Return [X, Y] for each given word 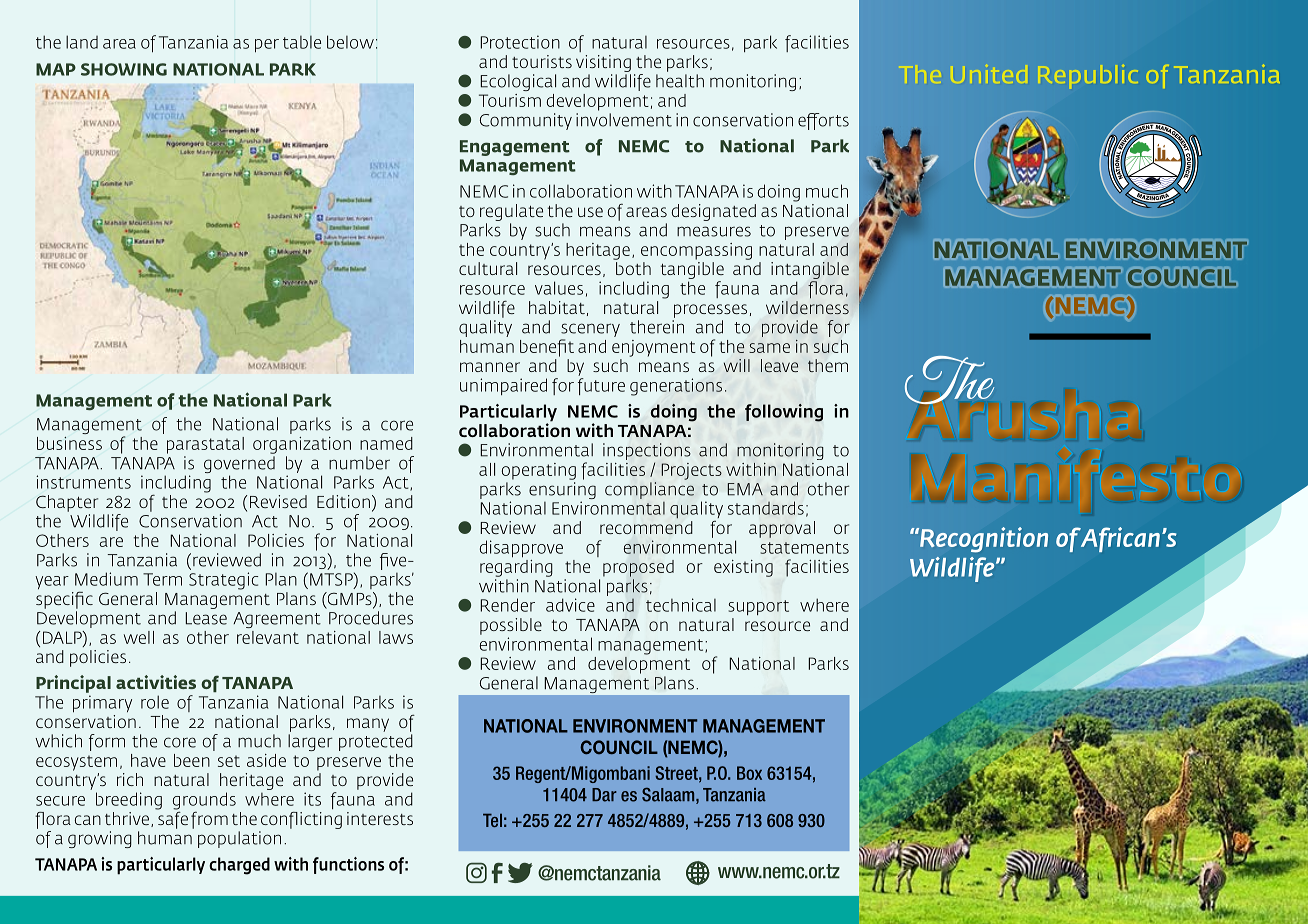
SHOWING [124, 69]
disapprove [521, 549]
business [69, 443]
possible [511, 626]
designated [714, 212]
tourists [542, 61]
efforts [823, 121]
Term [162, 579]
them [828, 365]
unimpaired [503, 386]
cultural [488, 268]
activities [156, 682]
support [759, 607]
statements [804, 548]
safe [172, 819]
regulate [511, 212]
